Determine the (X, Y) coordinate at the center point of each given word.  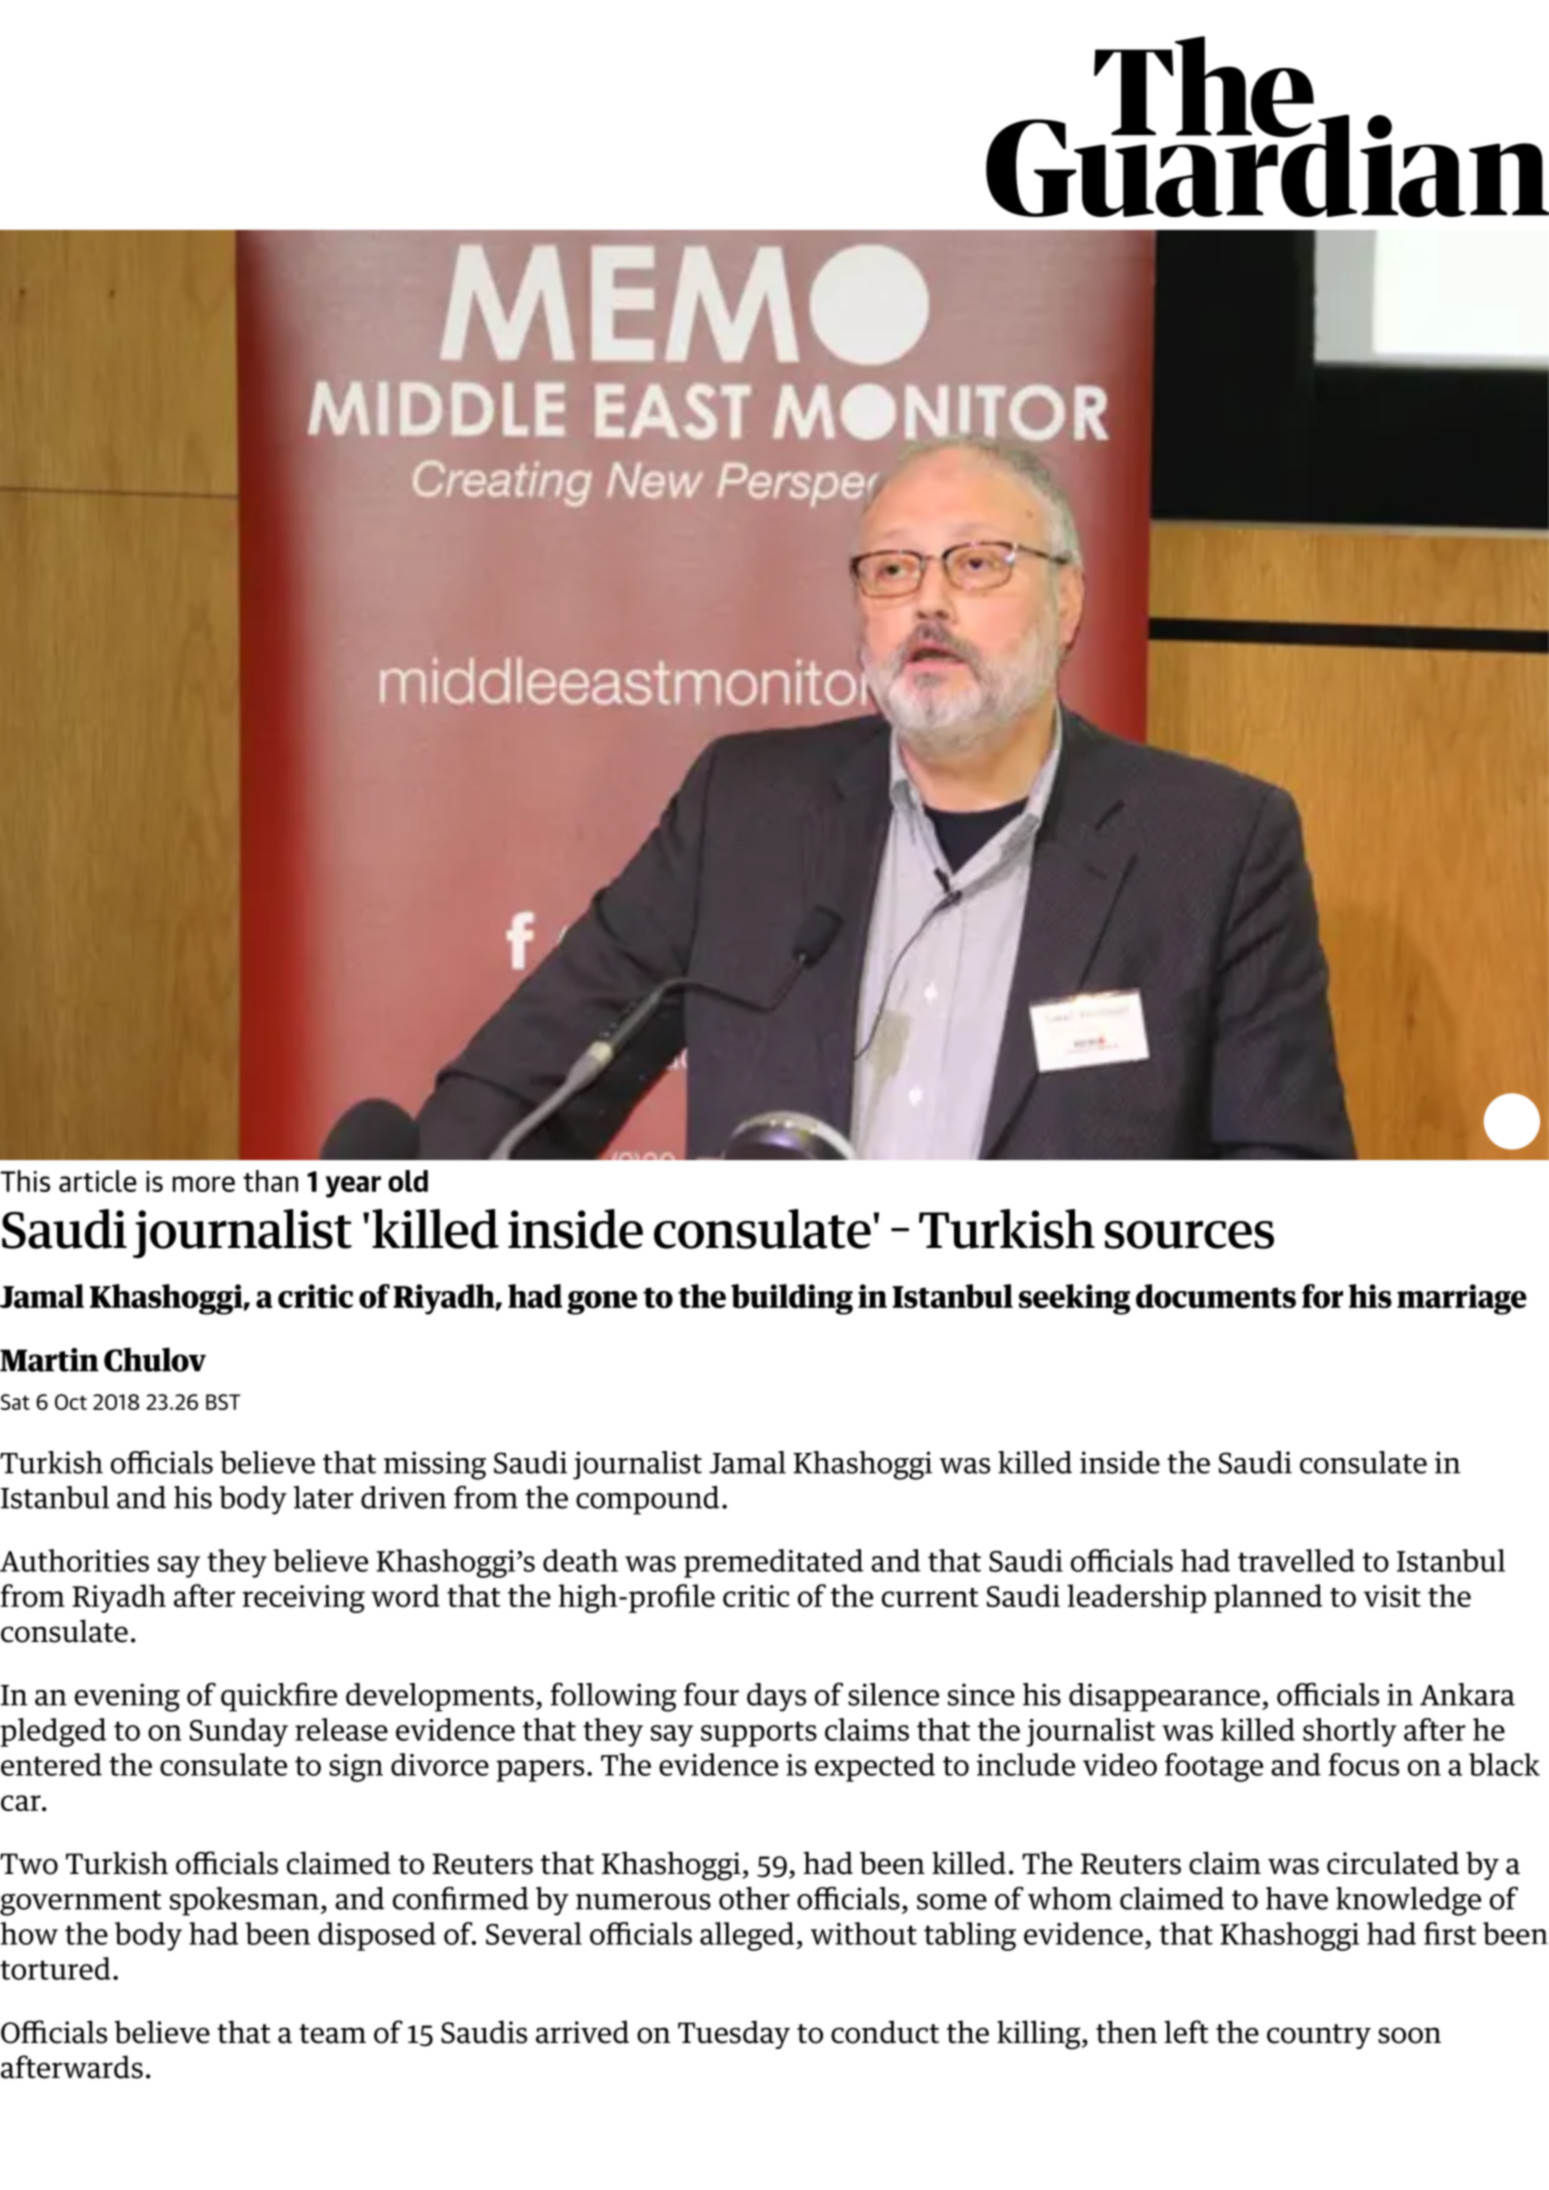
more (204, 1184)
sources (1189, 1235)
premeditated (774, 1563)
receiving (304, 1599)
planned (1268, 1598)
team (332, 2034)
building (792, 1299)
